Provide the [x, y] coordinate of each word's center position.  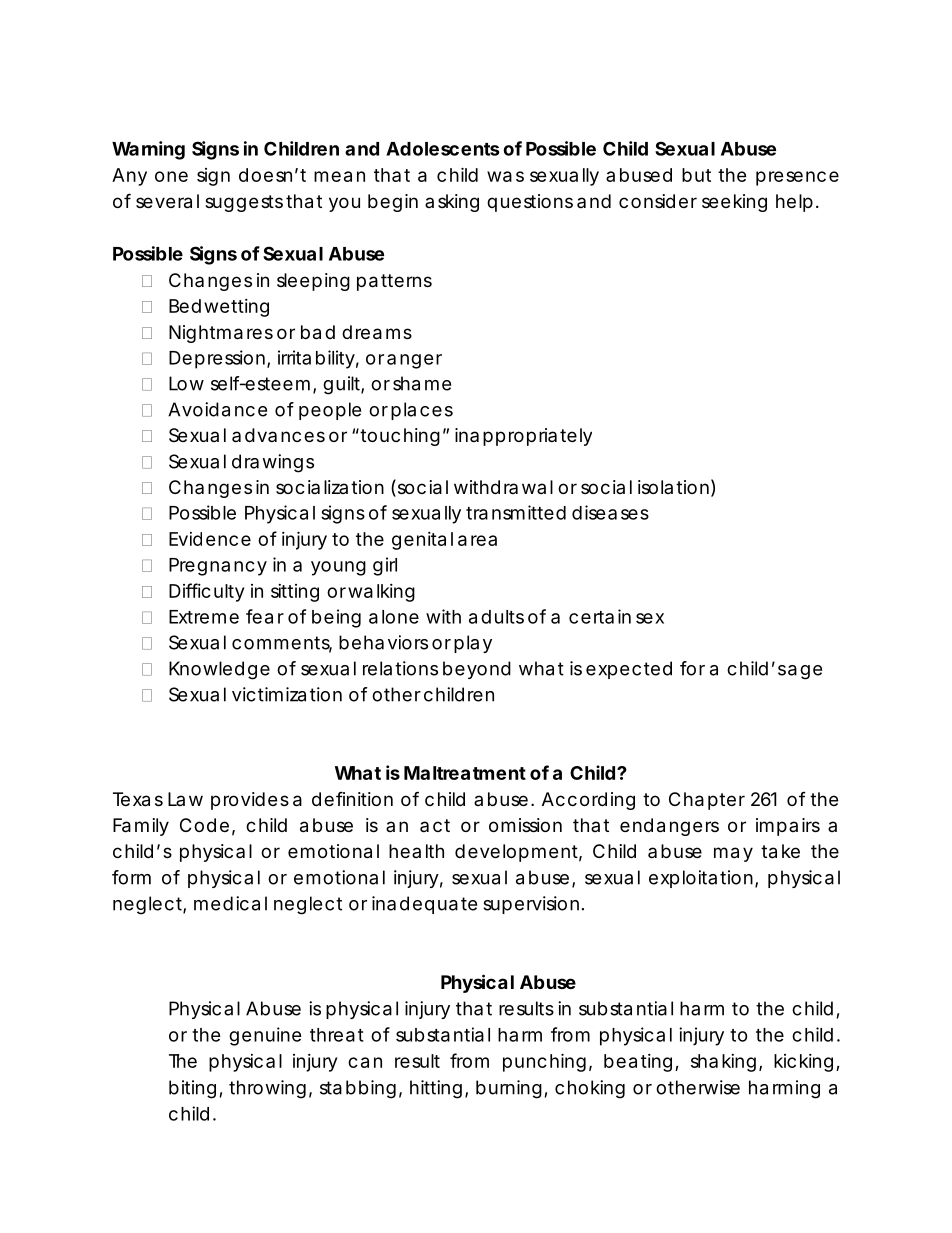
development [516, 853]
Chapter [707, 801]
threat [337, 1035]
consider [658, 201]
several [167, 201]
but [696, 175]
